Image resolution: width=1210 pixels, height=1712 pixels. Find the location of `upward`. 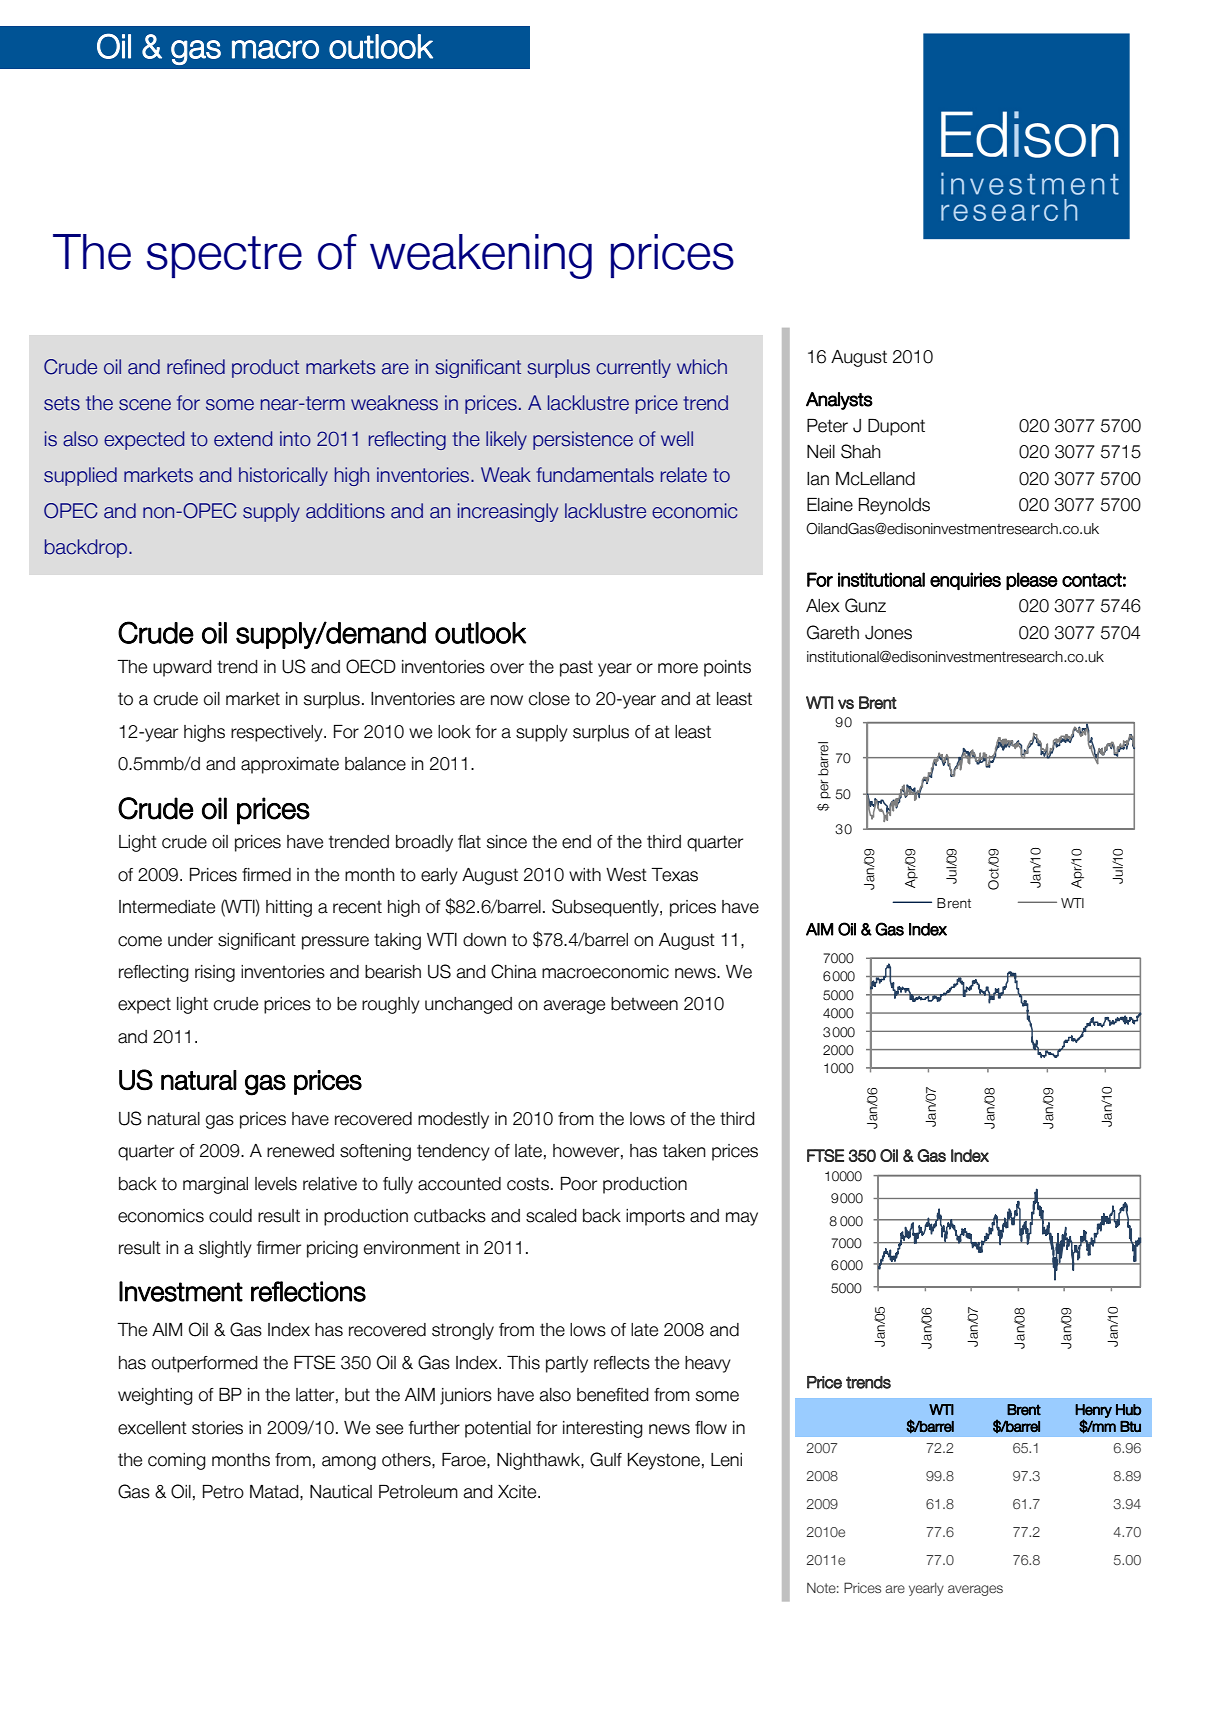

upward is located at coordinates (182, 668).
